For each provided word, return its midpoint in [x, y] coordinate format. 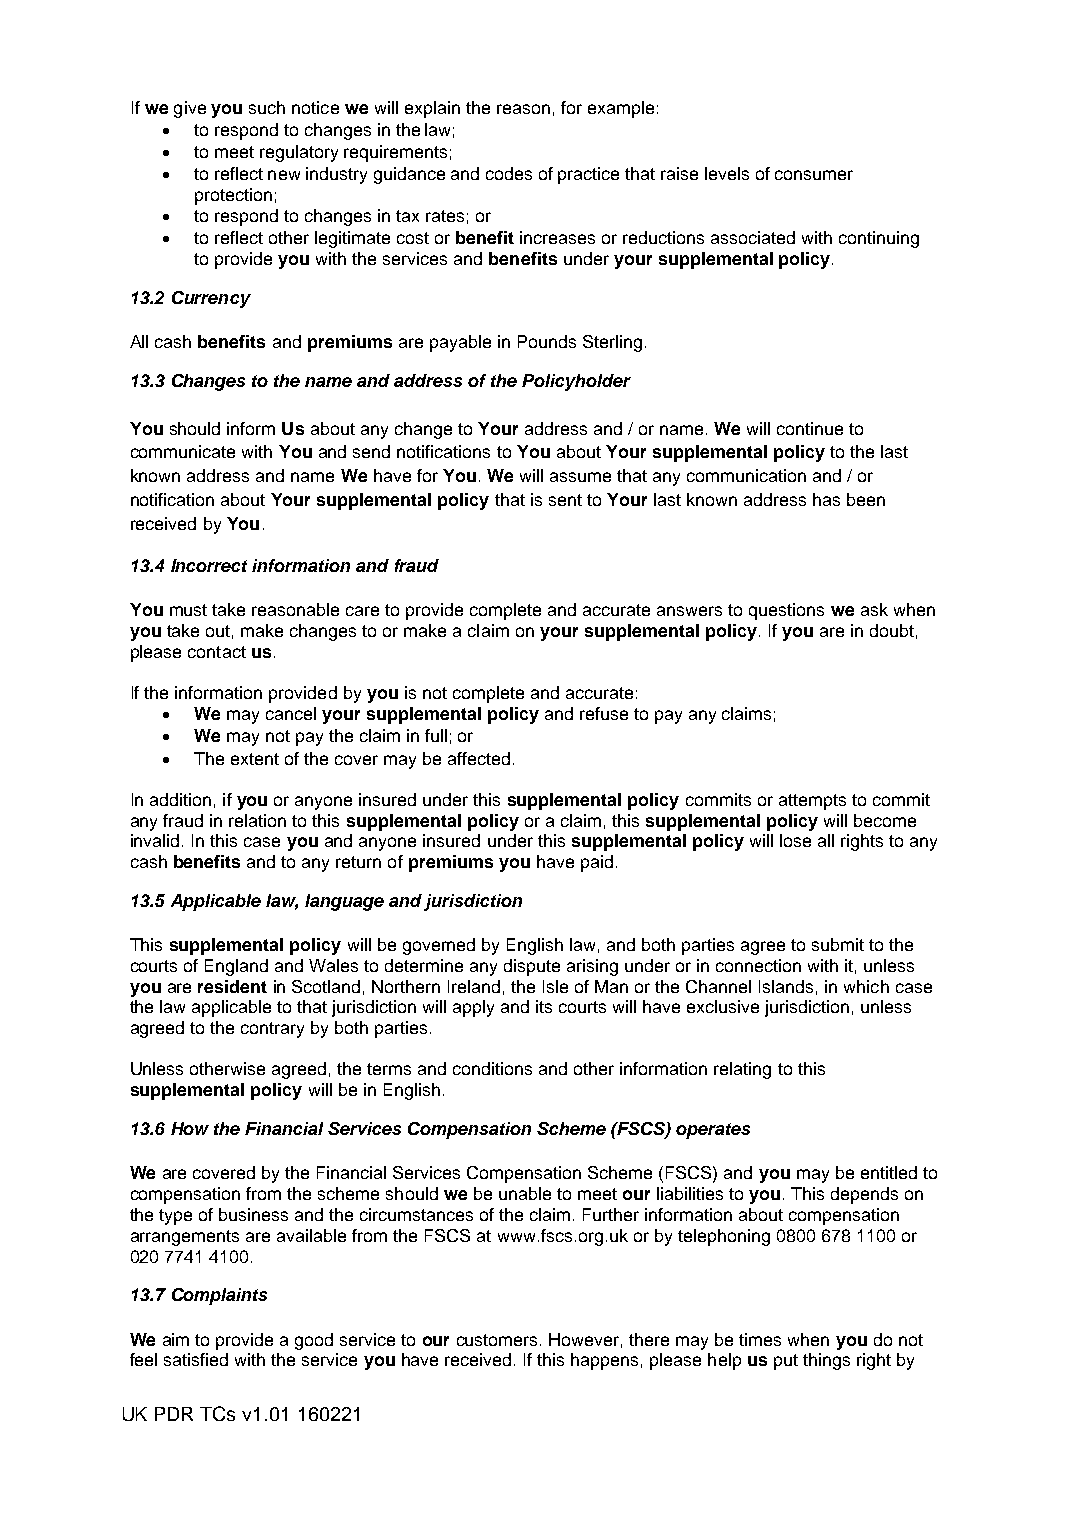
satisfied [196, 1359]
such [267, 107]
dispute [532, 967]
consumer [814, 175]
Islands [786, 986]
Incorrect [209, 565]
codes [509, 173]
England [236, 967]
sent [565, 500]
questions [786, 611]
